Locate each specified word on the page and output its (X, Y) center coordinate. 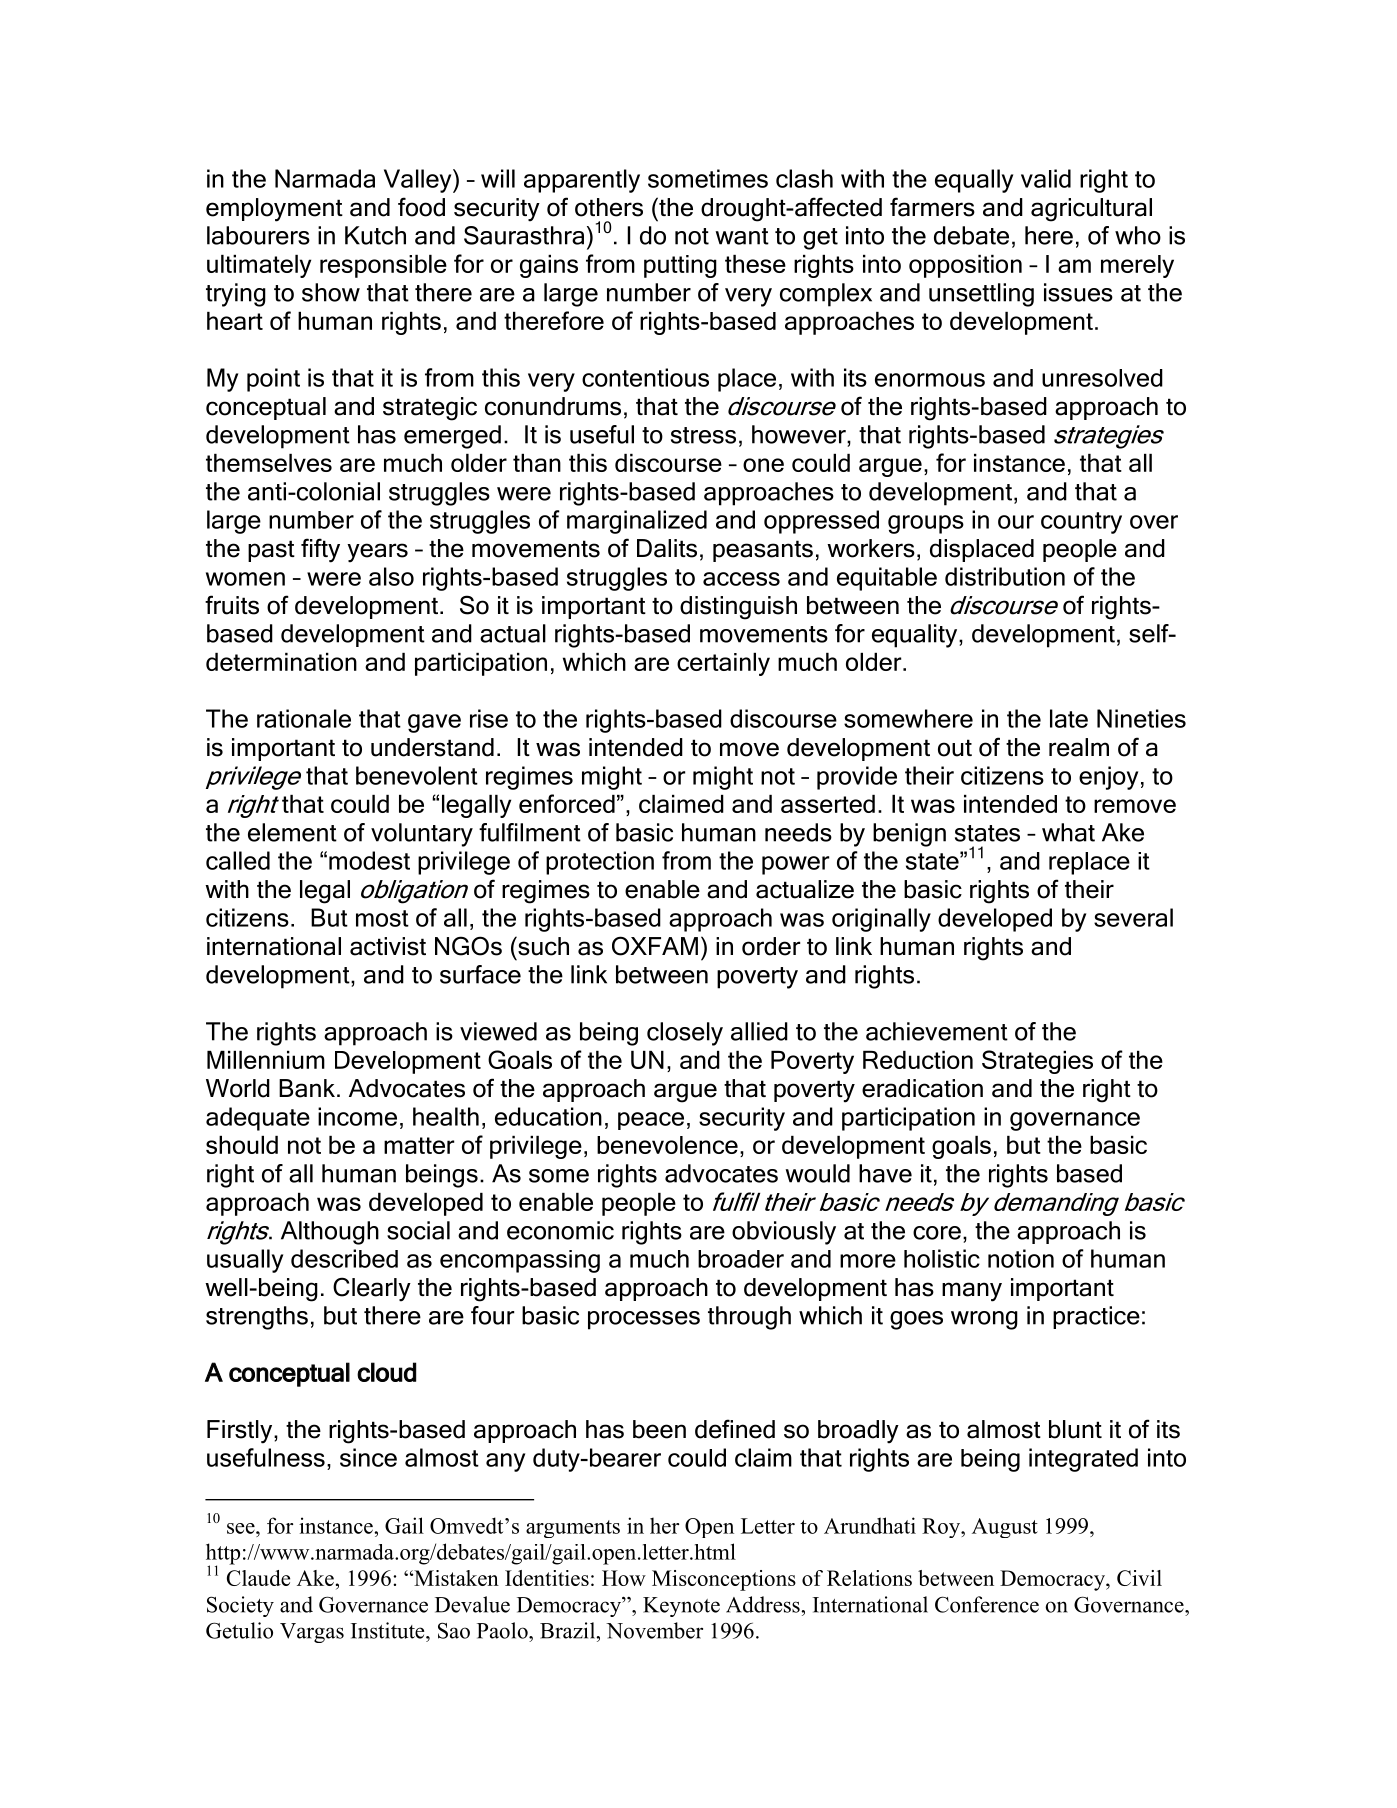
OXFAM (655, 946)
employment (274, 210)
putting (680, 266)
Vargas (312, 1633)
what (1068, 832)
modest (369, 860)
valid (1046, 178)
